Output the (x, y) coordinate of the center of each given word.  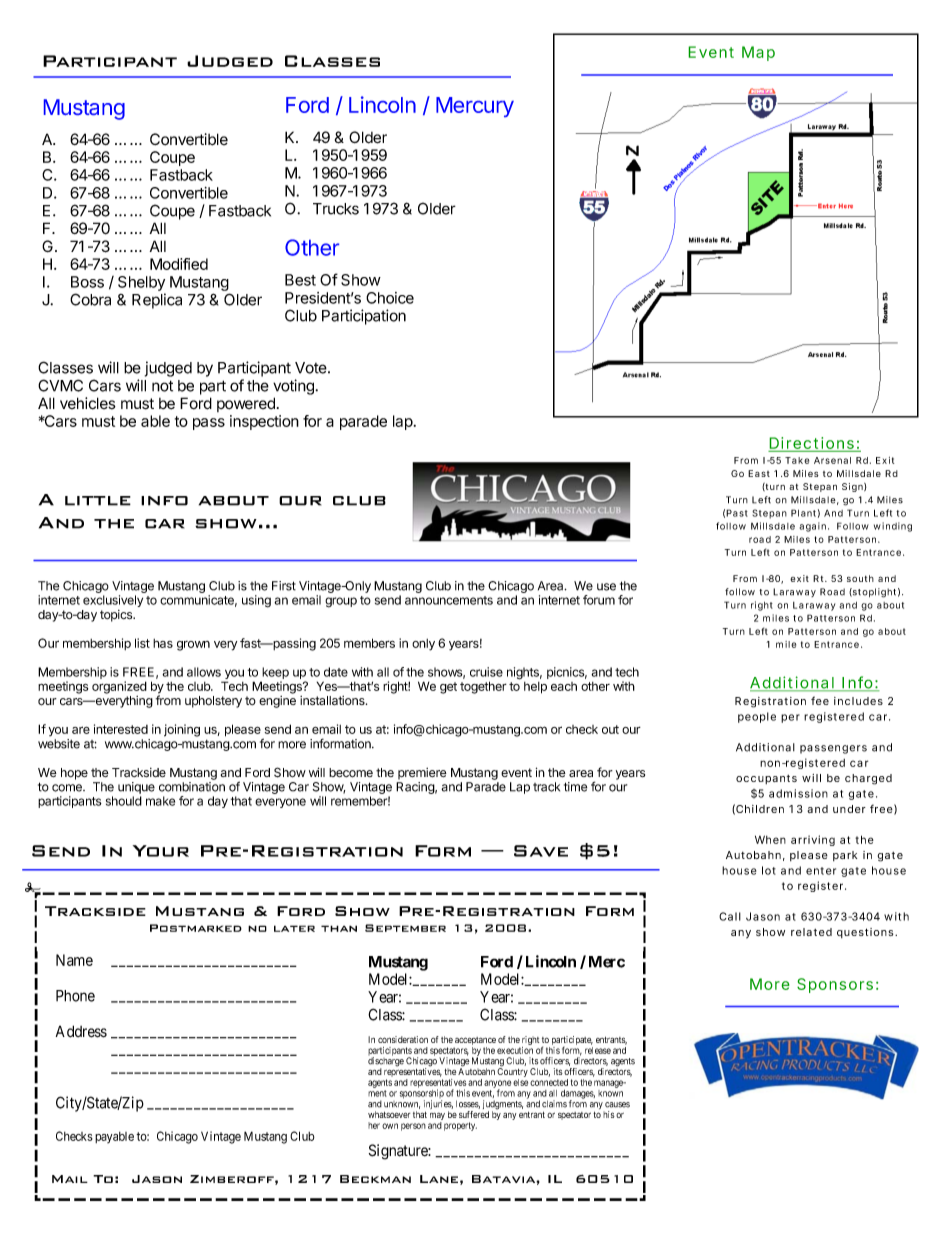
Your (161, 851)
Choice (390, 298)
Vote (312, 368)
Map (758, 53)
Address (81, 1031)
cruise (486, 672)
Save (541, 851)
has (163, 643)
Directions (812, 444)
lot (769, 870)
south (860, 578)
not (162, 386)
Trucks (336, 209)
